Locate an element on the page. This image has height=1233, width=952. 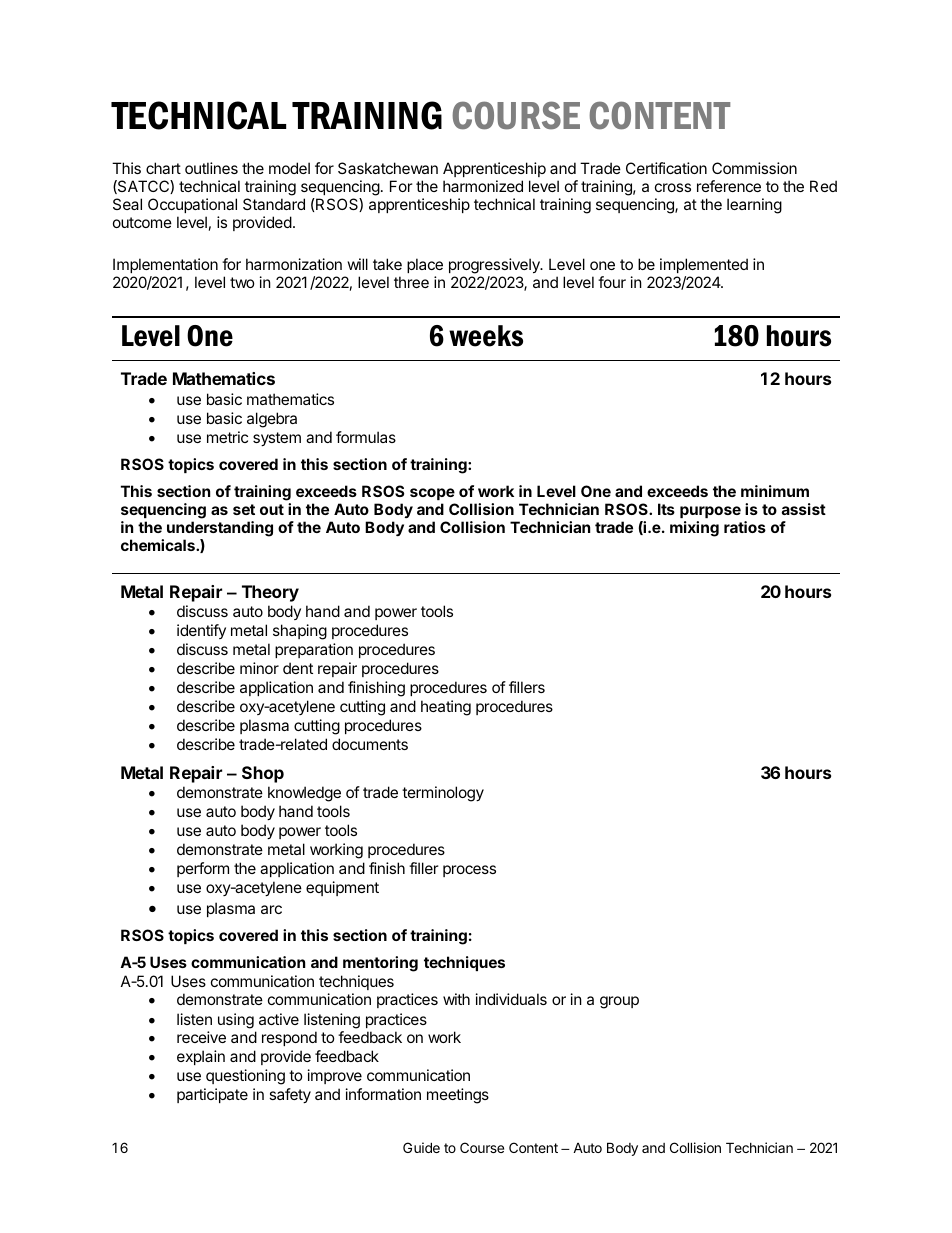
metric is located at coordinates (227, 437).
